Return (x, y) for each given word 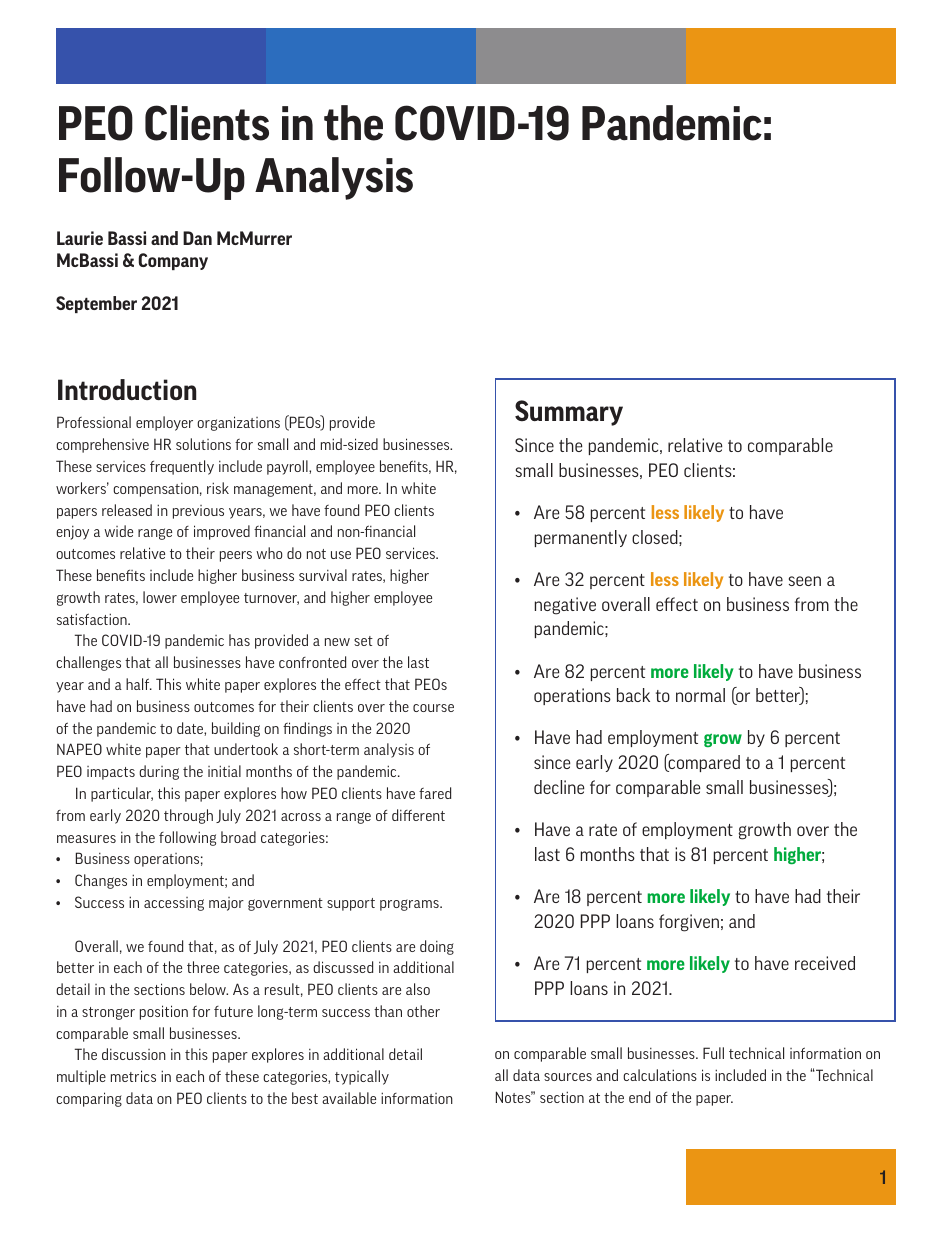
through (188, 816)
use (341, 555)
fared (435, 793)
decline (559, 787)
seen (805, 581)
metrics (133, 1076)
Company (173, 261)
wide (118, 531)
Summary (569, 413)
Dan (197, 238)
